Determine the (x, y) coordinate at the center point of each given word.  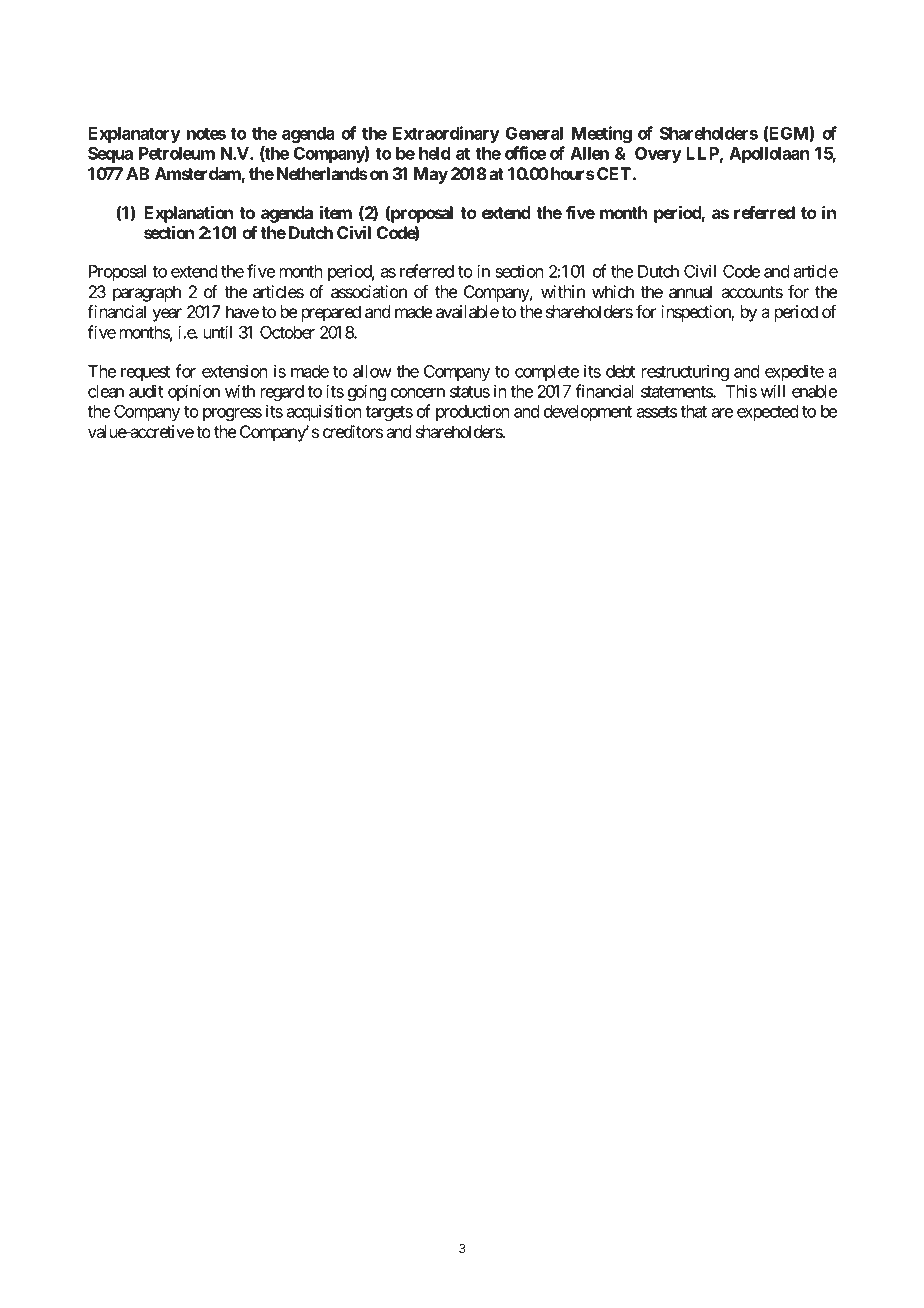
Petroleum (177, 153)
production (473, 412)
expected (767, 413)
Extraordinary (446, 134)
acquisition (324, 412)
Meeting (602, 134)
